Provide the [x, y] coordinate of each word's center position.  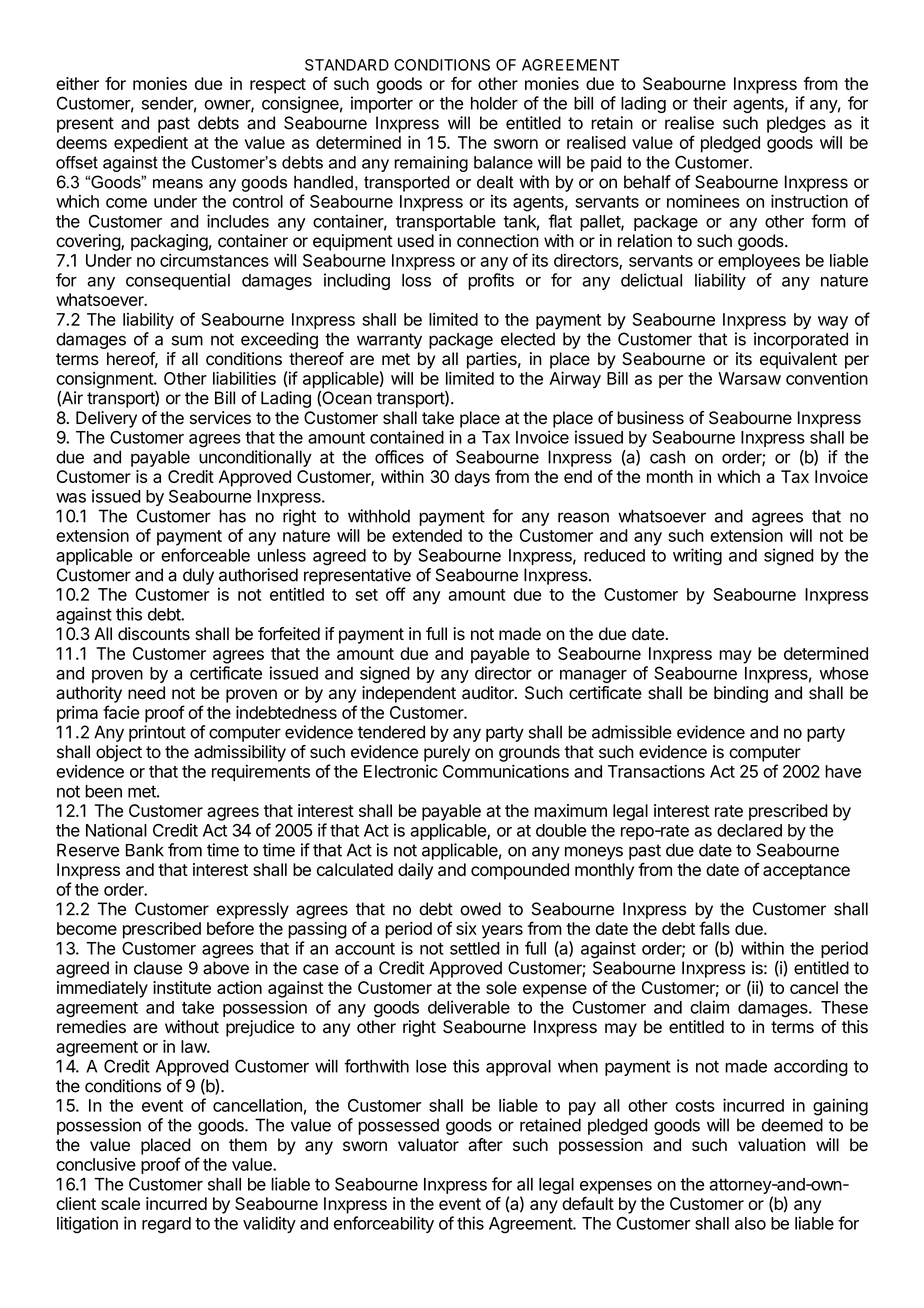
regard [166, 1225]
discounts [154, 634]
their [710, 103]
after [485, 1145]
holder [494, 103]
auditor [489, 693]
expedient [151, 144]
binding [741, 694]
